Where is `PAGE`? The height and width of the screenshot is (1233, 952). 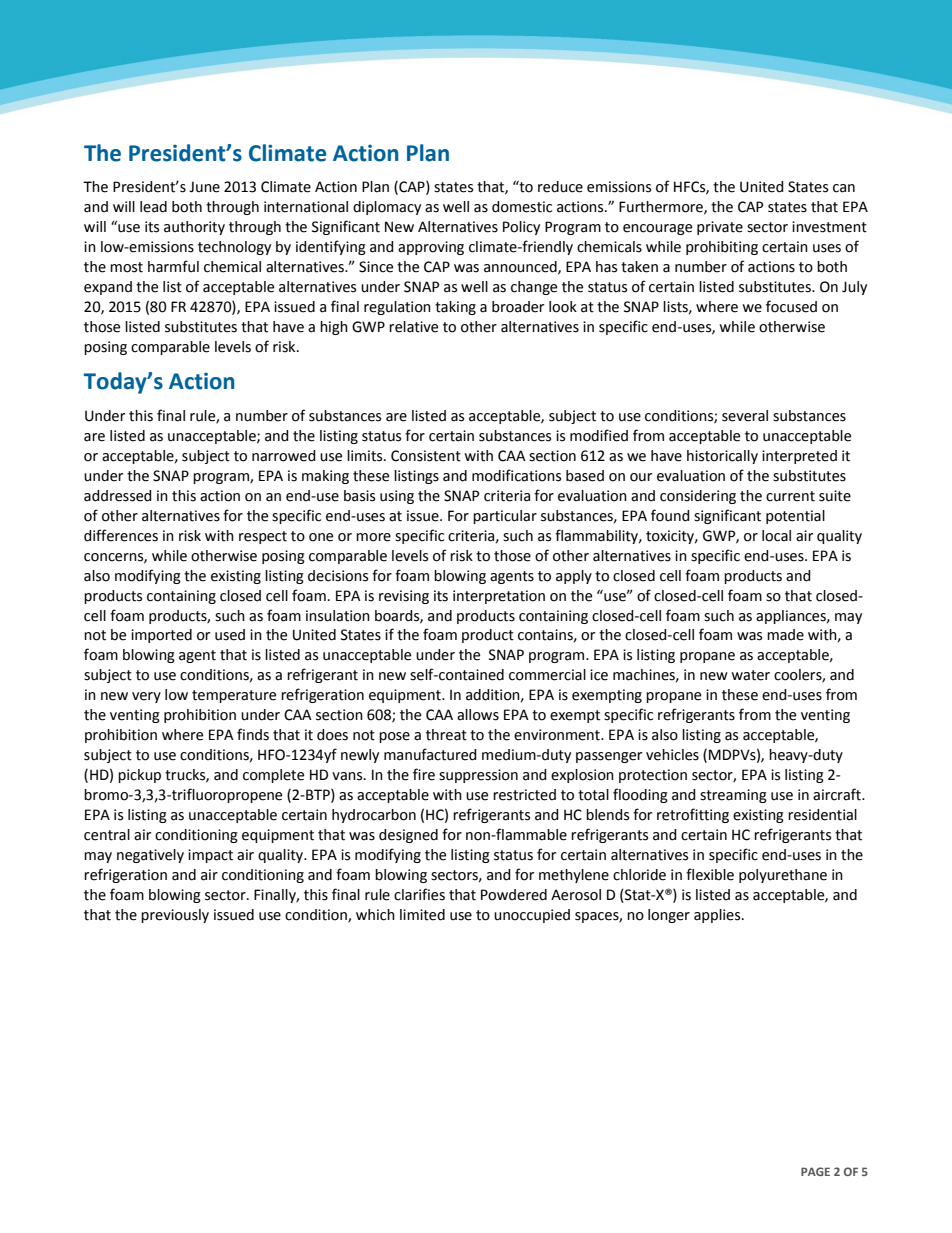 PAGE is located at coordinates (815, 1171).
